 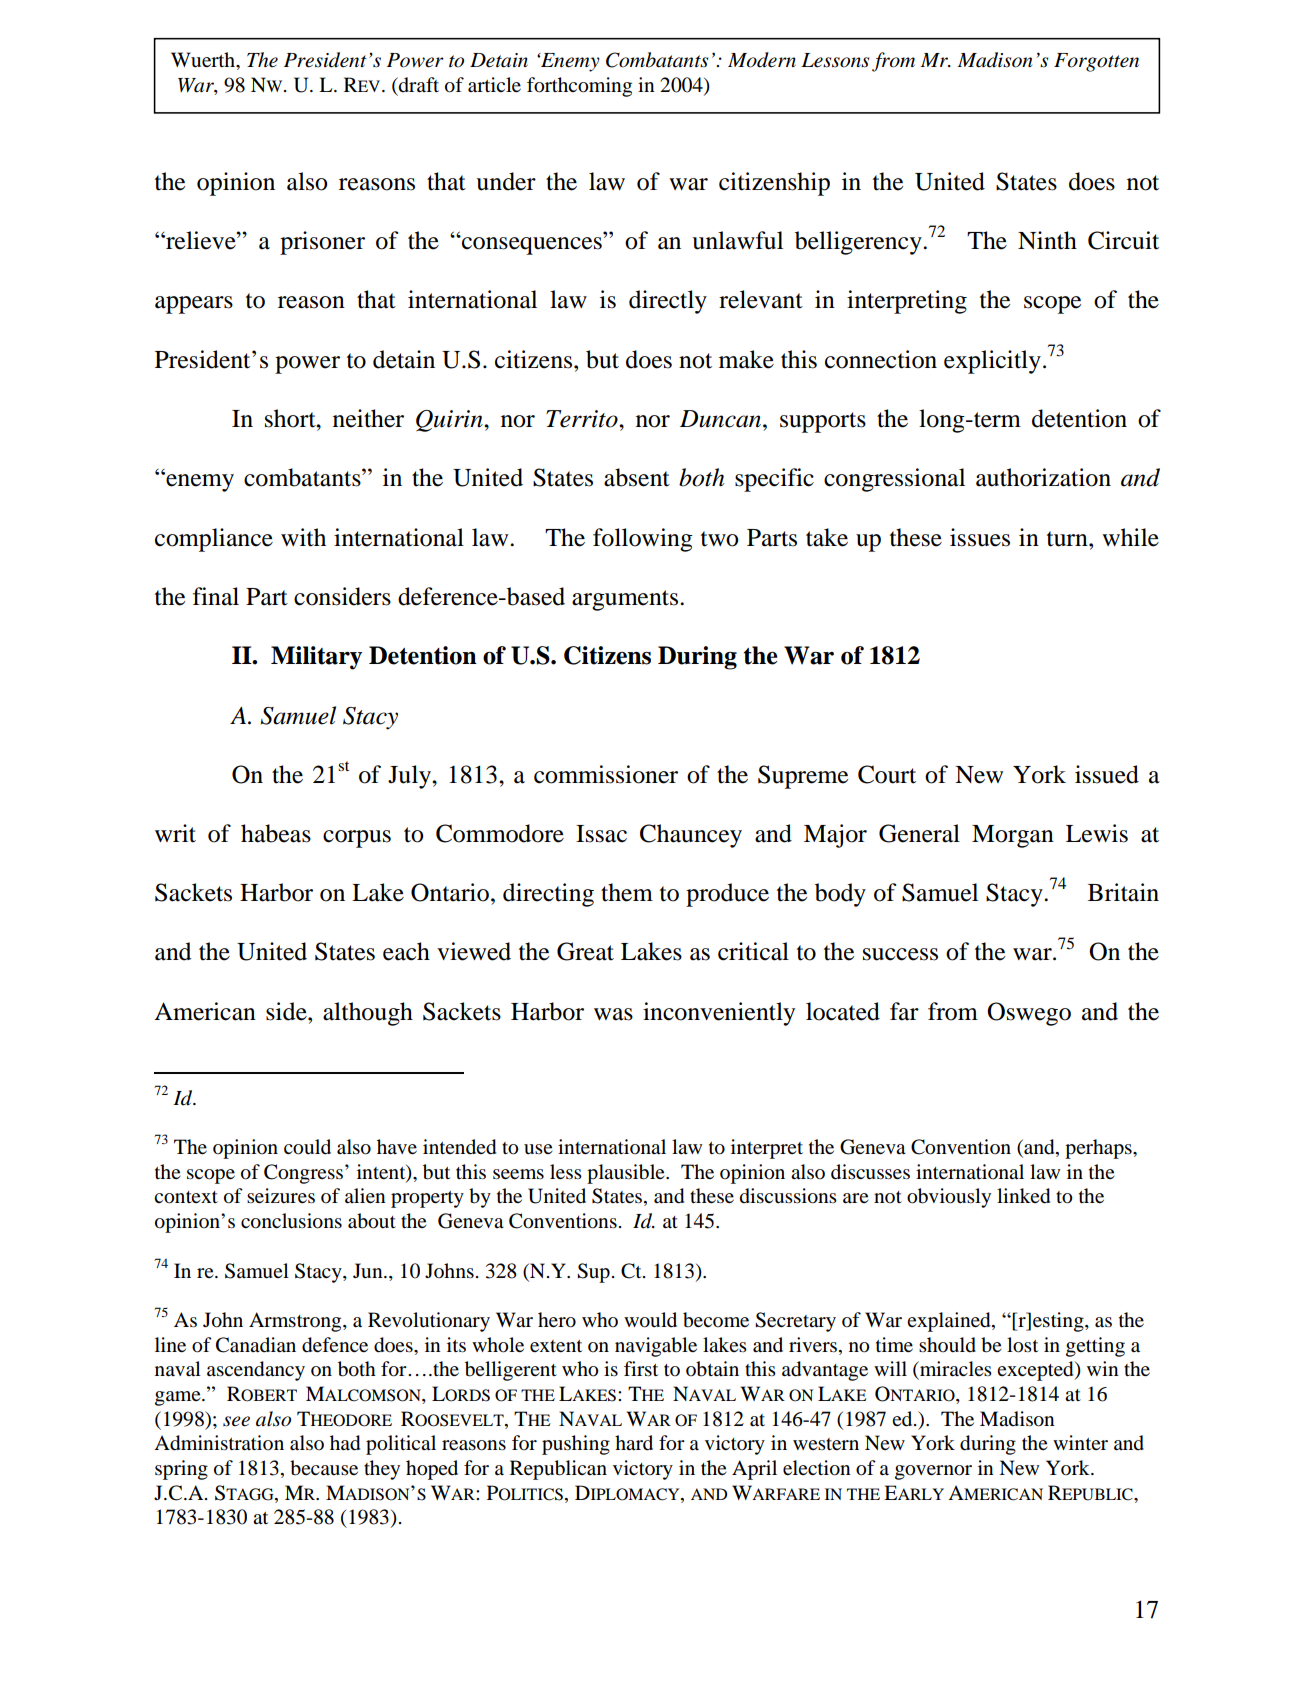 I want to click on draft, so click(x=418, y=85).
